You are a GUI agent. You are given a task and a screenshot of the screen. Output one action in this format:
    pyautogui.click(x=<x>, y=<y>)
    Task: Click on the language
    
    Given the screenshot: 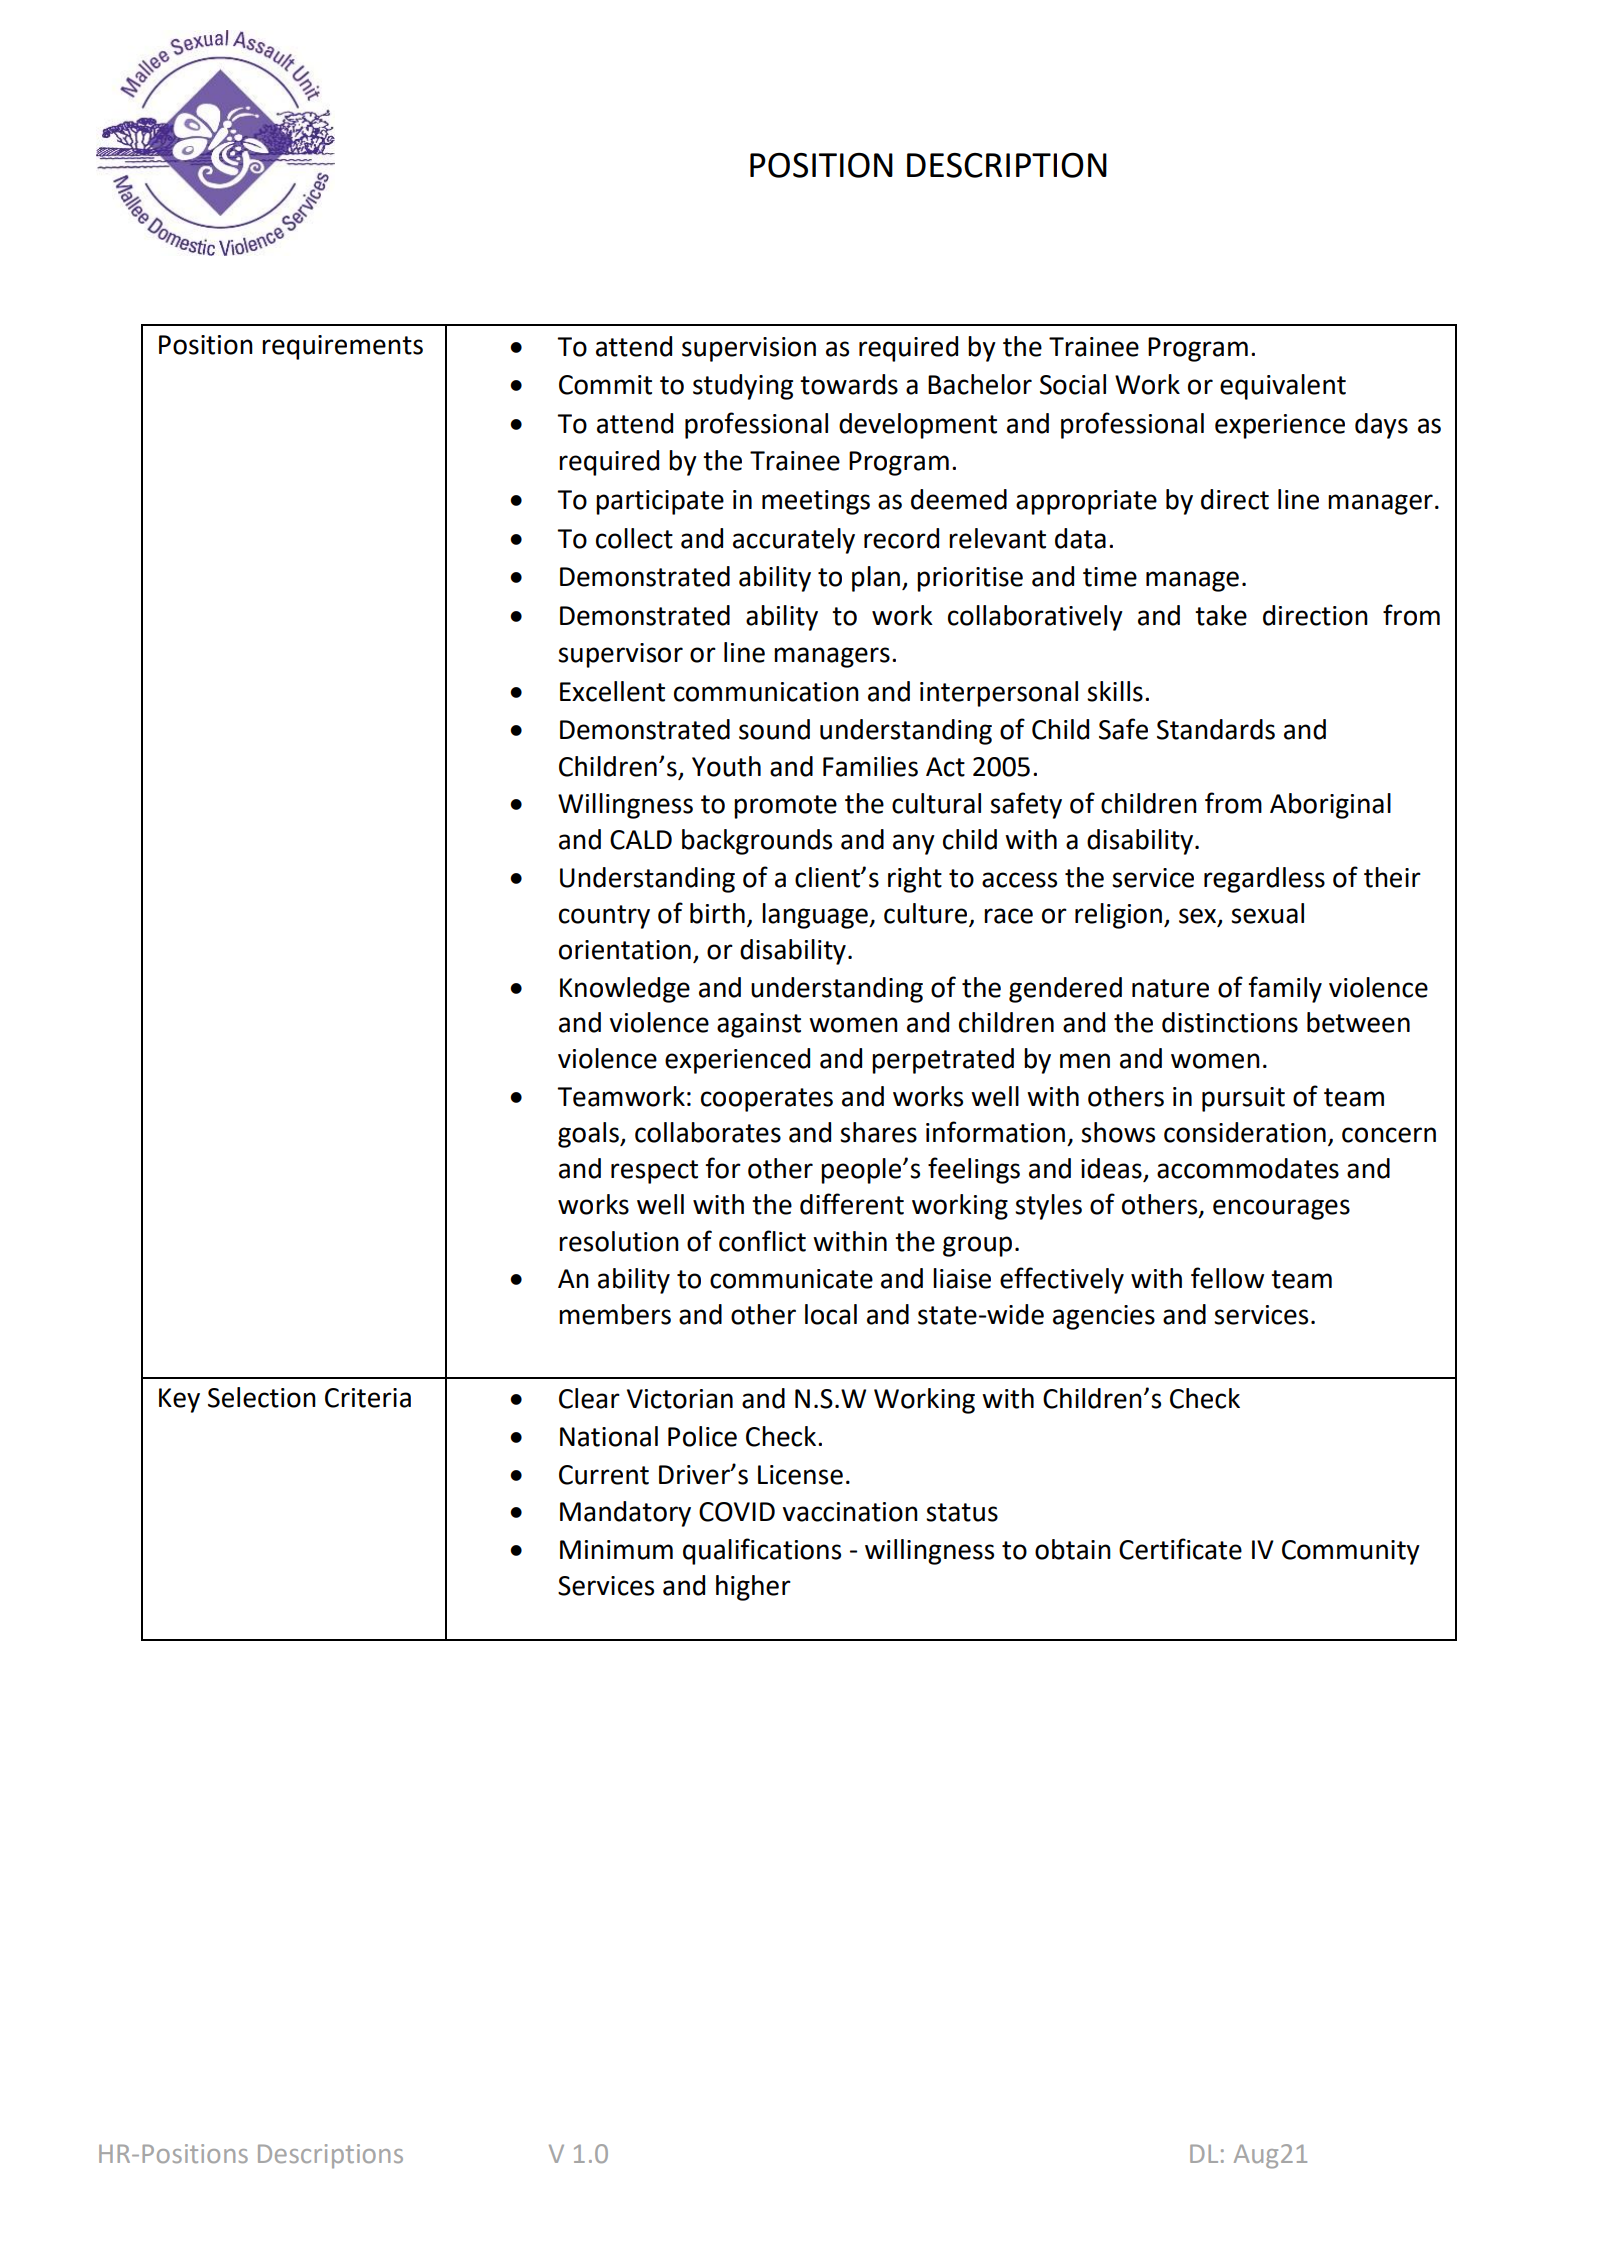 What is the action you would take?
    pyautogui.click(x=816, y=916)
